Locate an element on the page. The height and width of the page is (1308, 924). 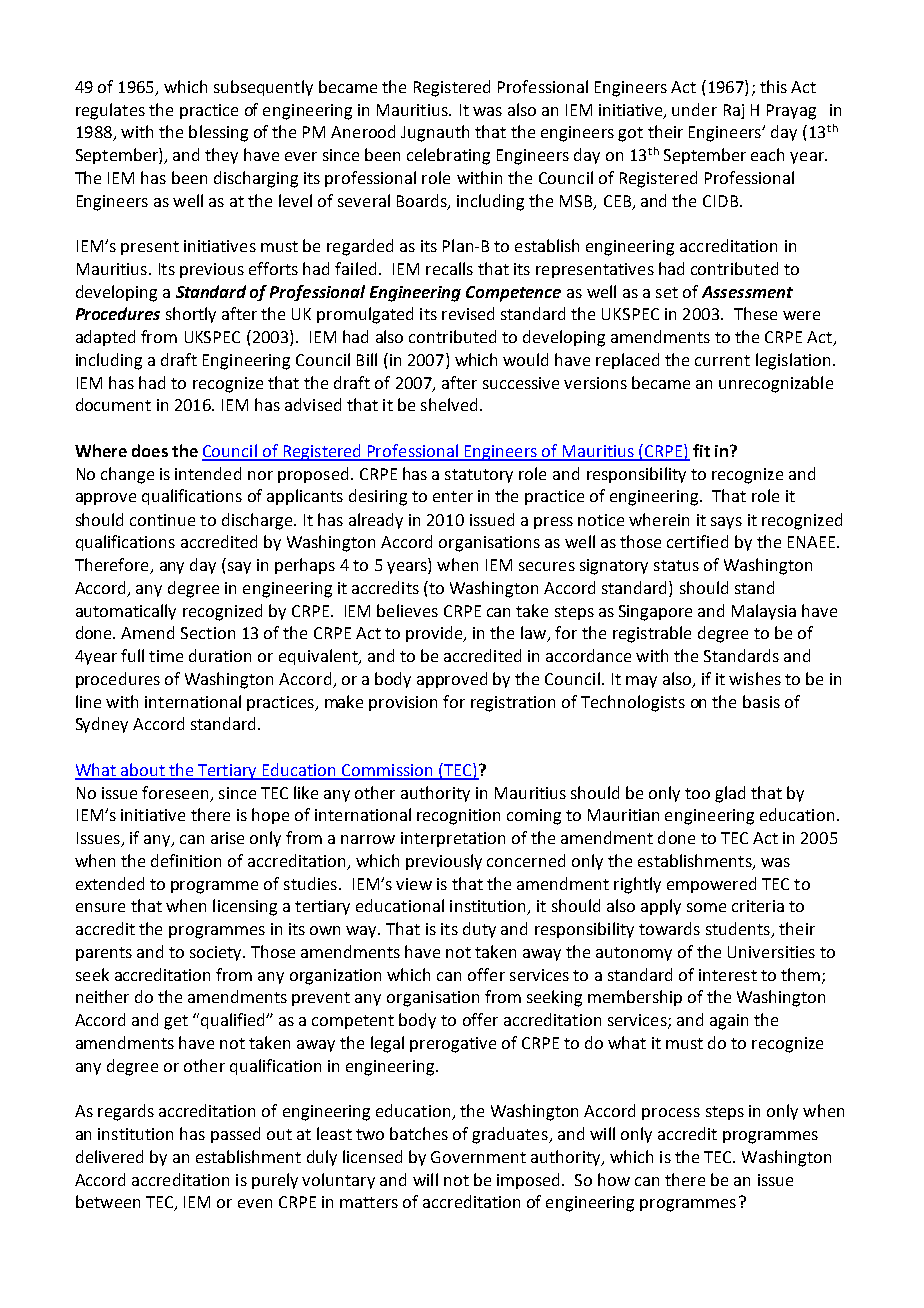
celebrating is located at coordinates (448, 156).
